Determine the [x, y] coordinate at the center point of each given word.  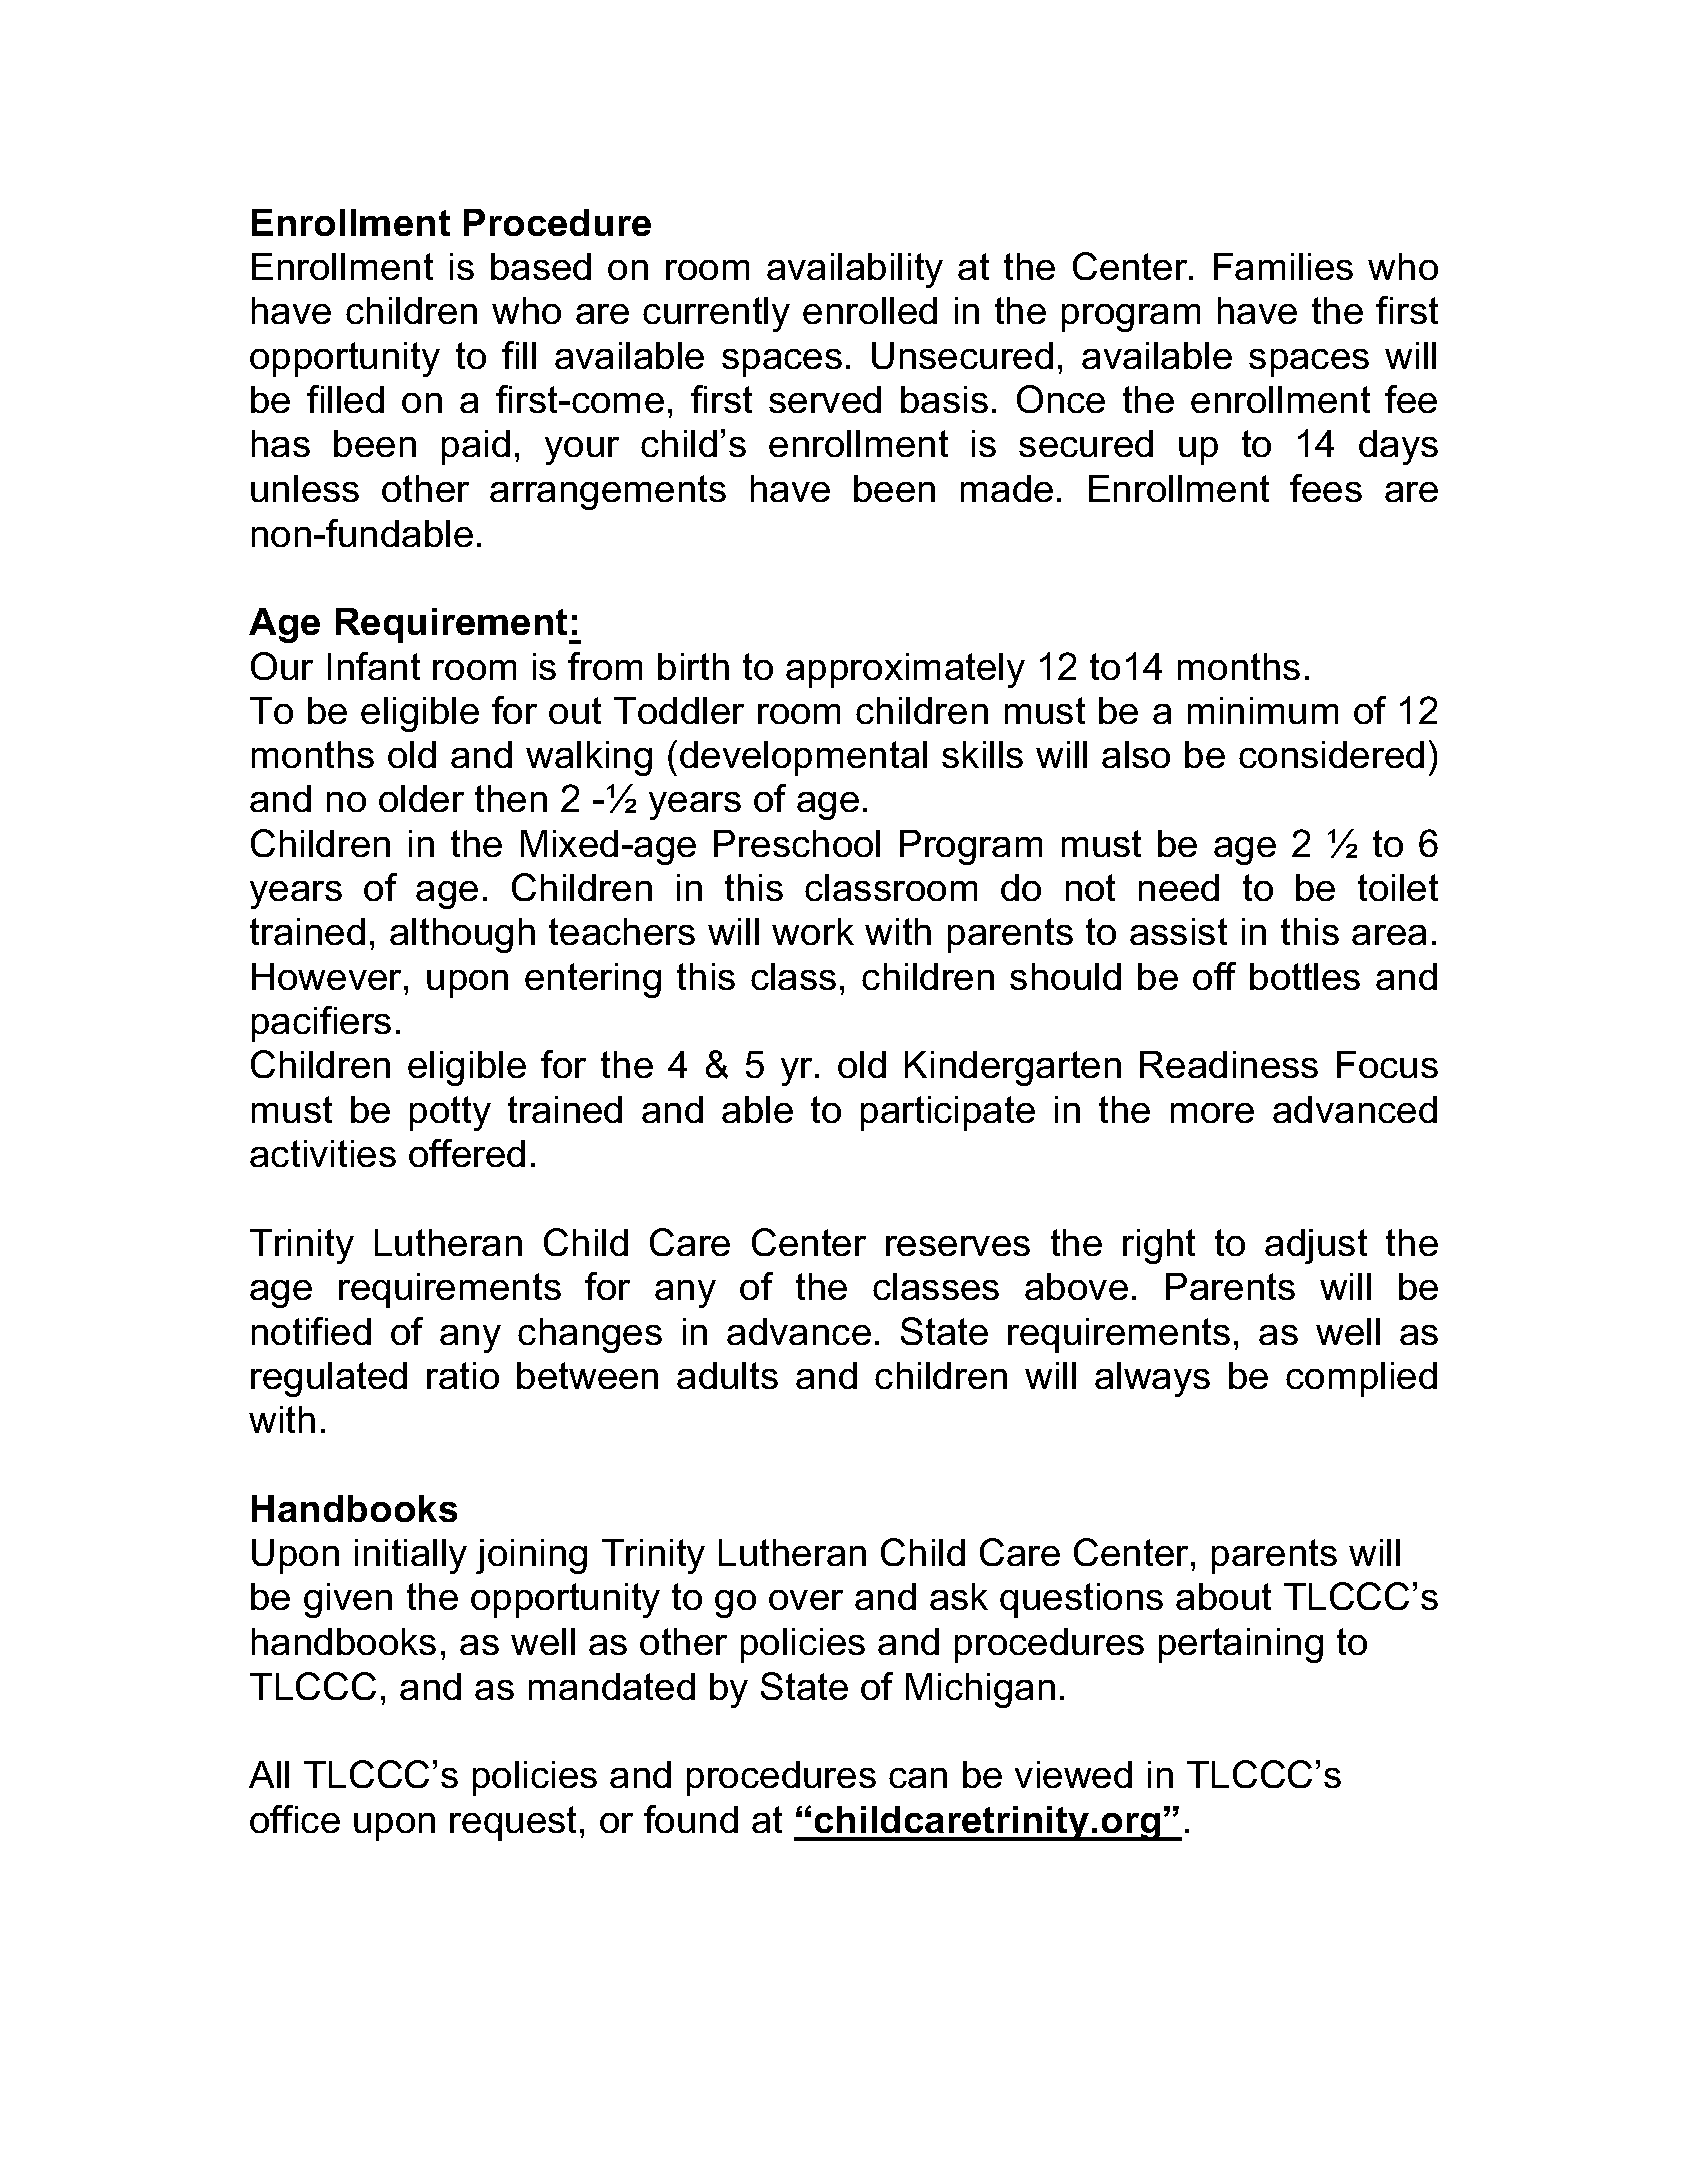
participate [948, 1113]
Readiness [1229, 1064]
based [541, 266]
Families [1283, 266]
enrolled [870, 310]
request [513, 1823]
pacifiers [321, 1024]
